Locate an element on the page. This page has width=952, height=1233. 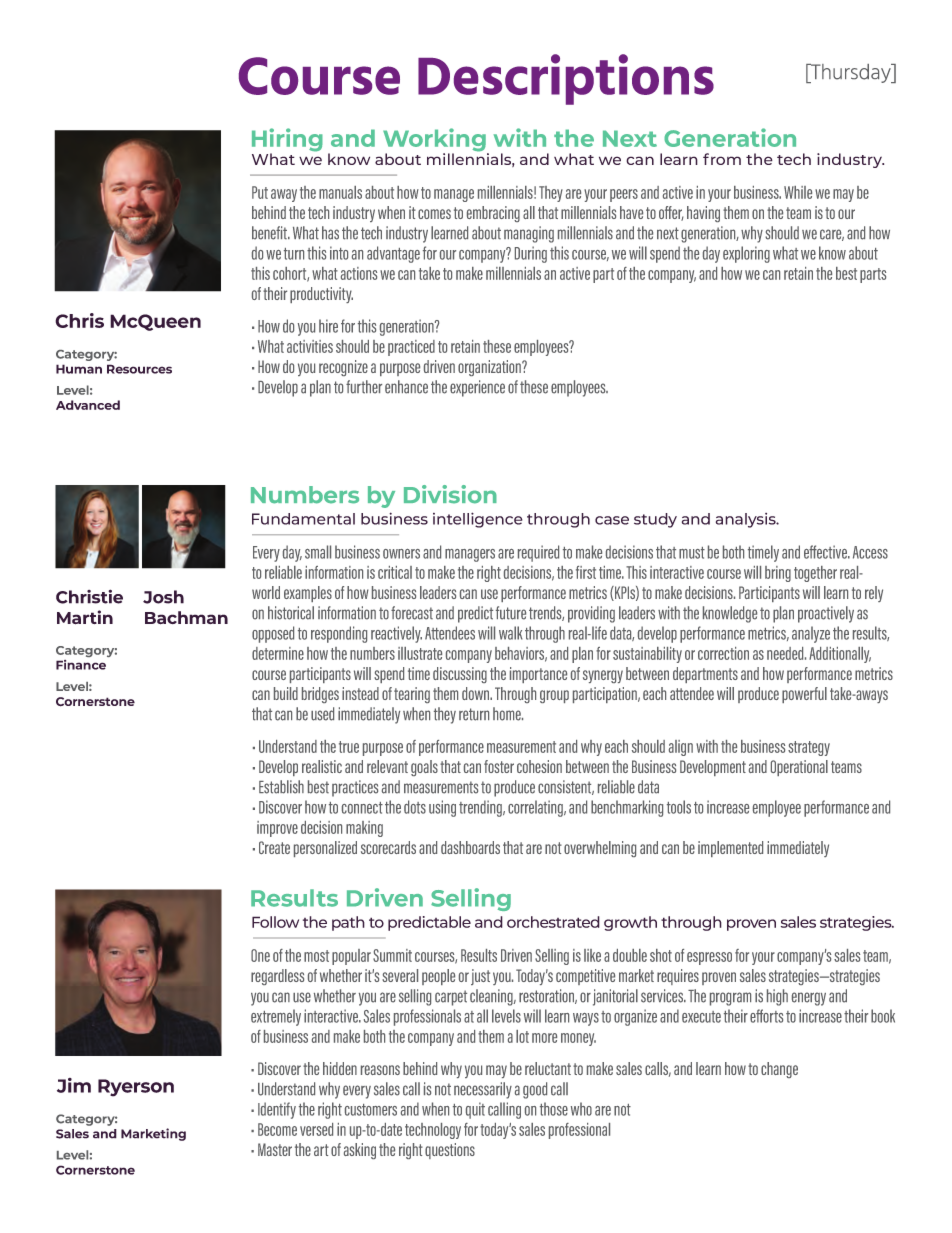
analyze is located at coordinates (811, 634).
